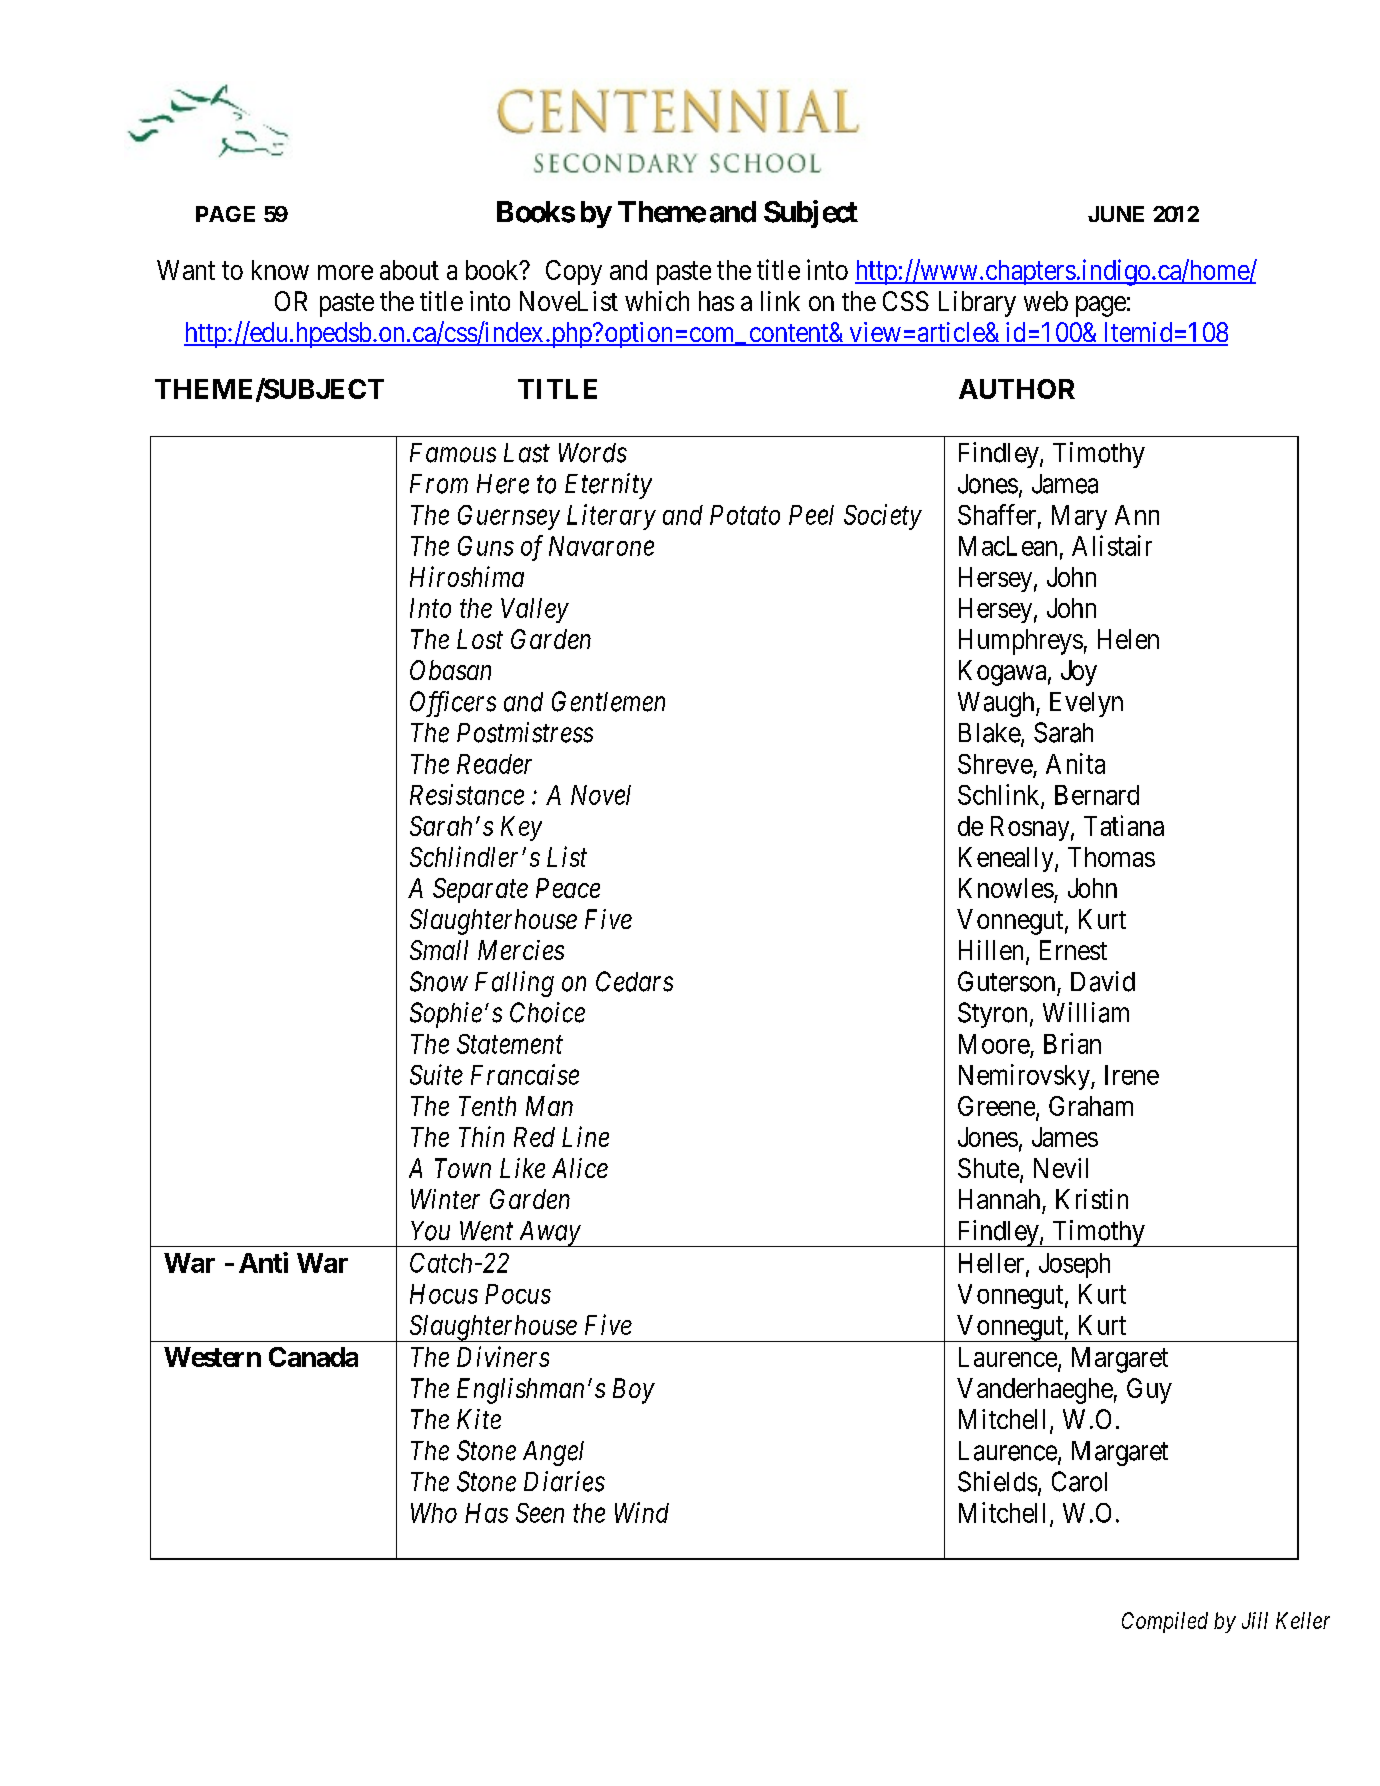 The width and height of the screenshot is (1380, 1786). Describe the element at coordinates (434, 1513) in the screenshot. I see `Who` at that location.
